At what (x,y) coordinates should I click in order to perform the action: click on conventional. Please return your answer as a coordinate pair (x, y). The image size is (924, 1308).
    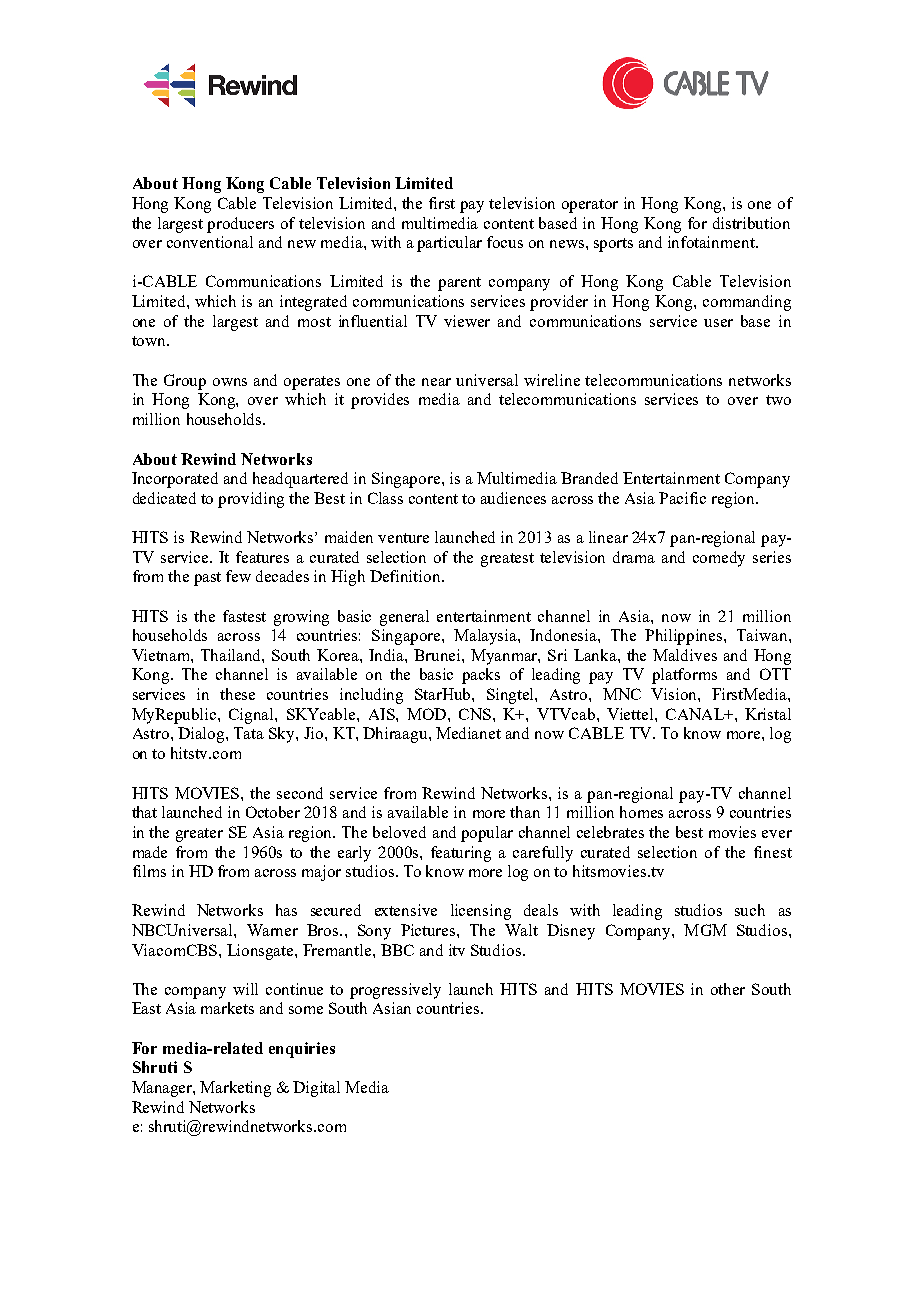
    Looking at the image, I should click on (210, 242).
